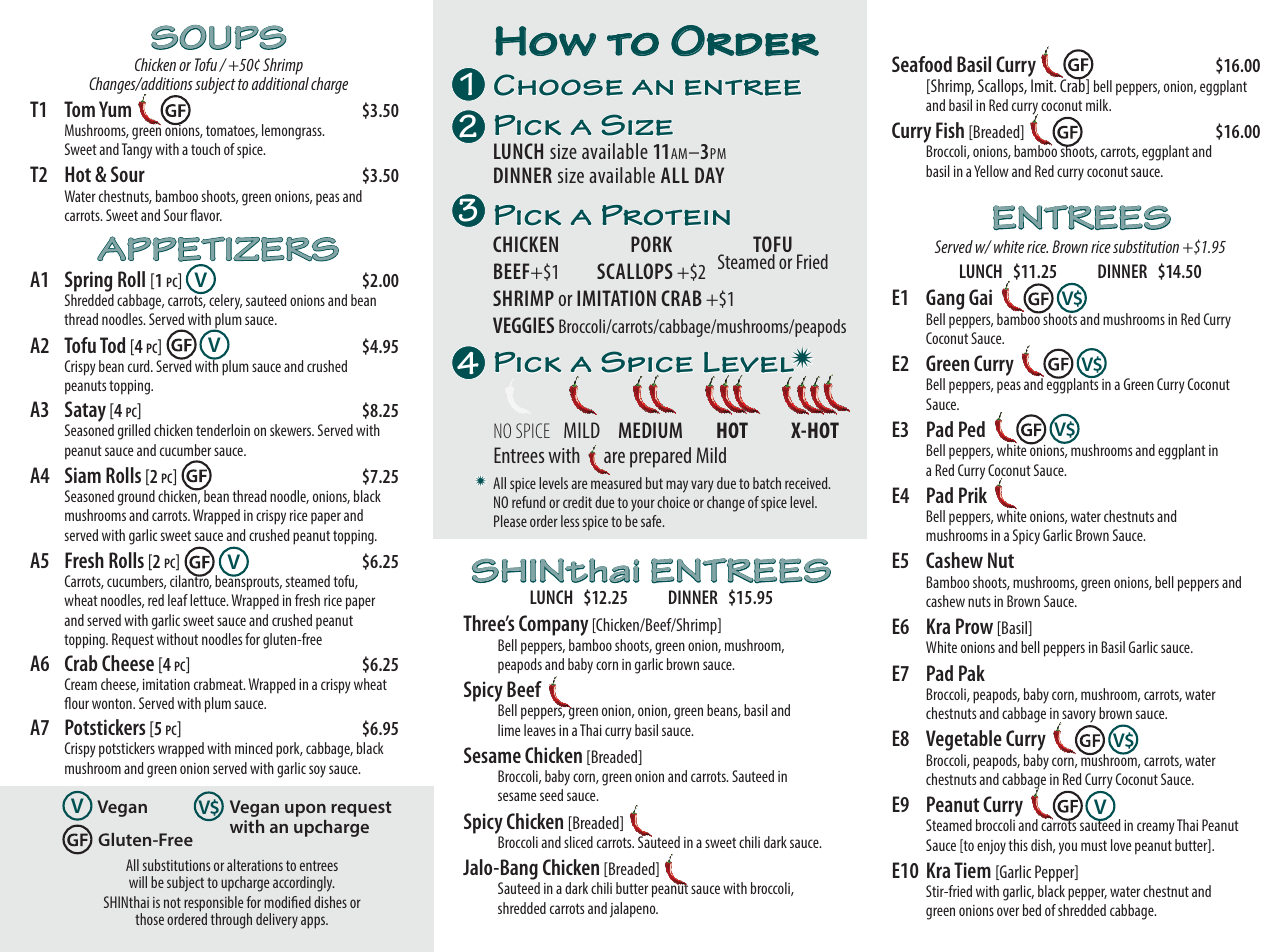 This screenshot has height=952, width=1287. I want to click on SOUPS, so click(219, 37).
